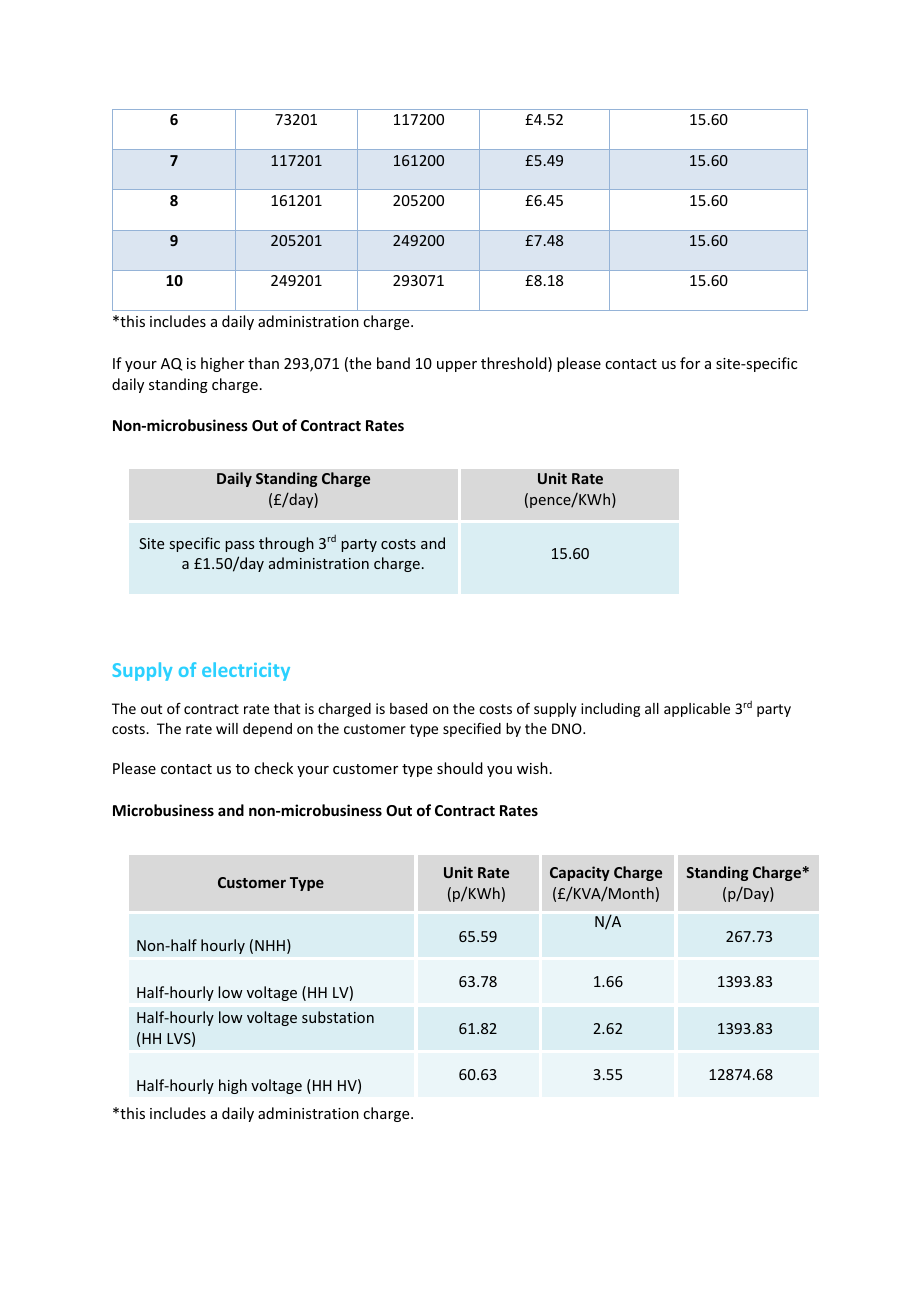 Image resolution: width=924 pixels, height=1309 pixels. What do you see at coordinates (460, 768) in the screenshot?
I see `should` at bounding box center [460, 768].
